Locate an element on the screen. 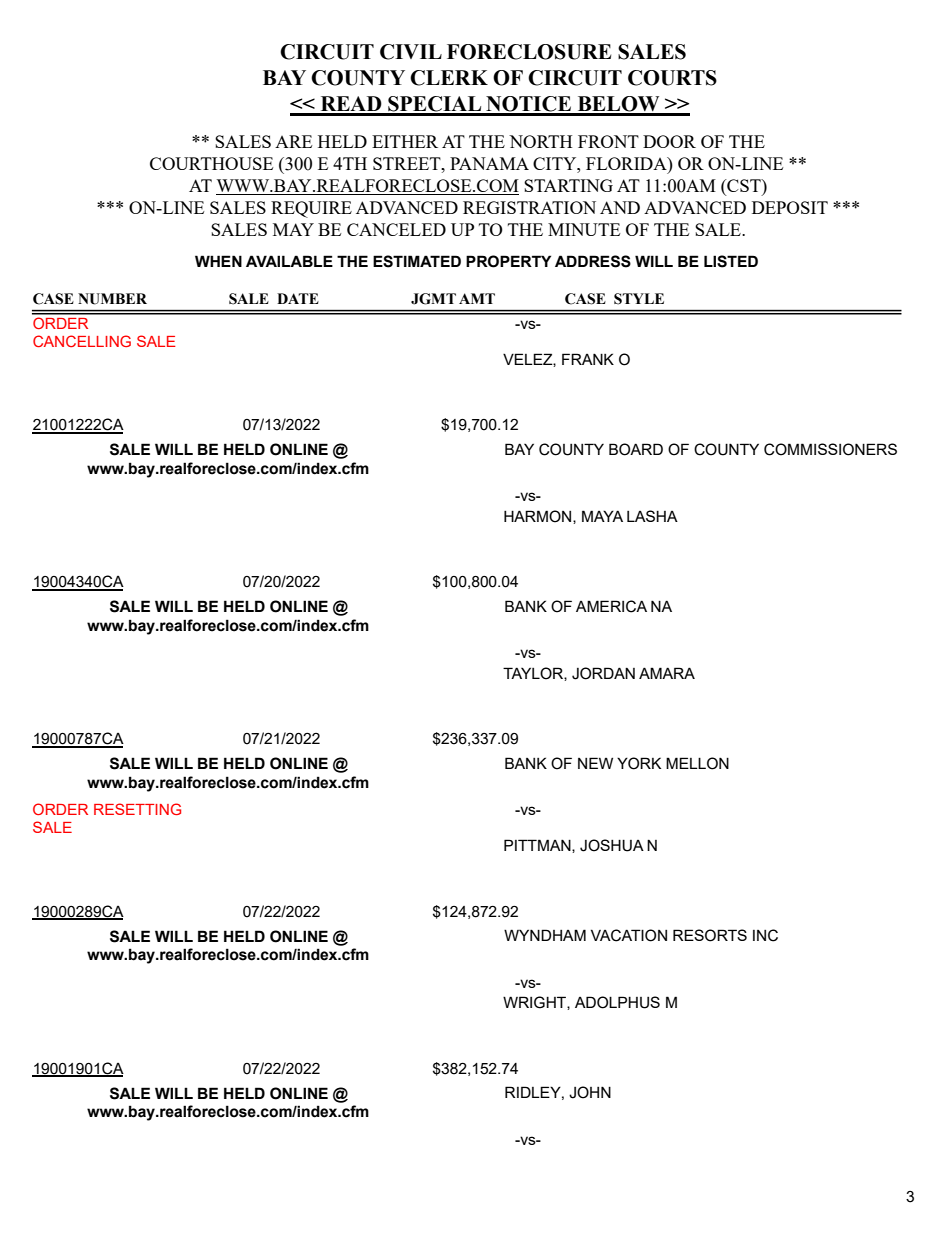  COURTS is located at coordinates (672, 78).
